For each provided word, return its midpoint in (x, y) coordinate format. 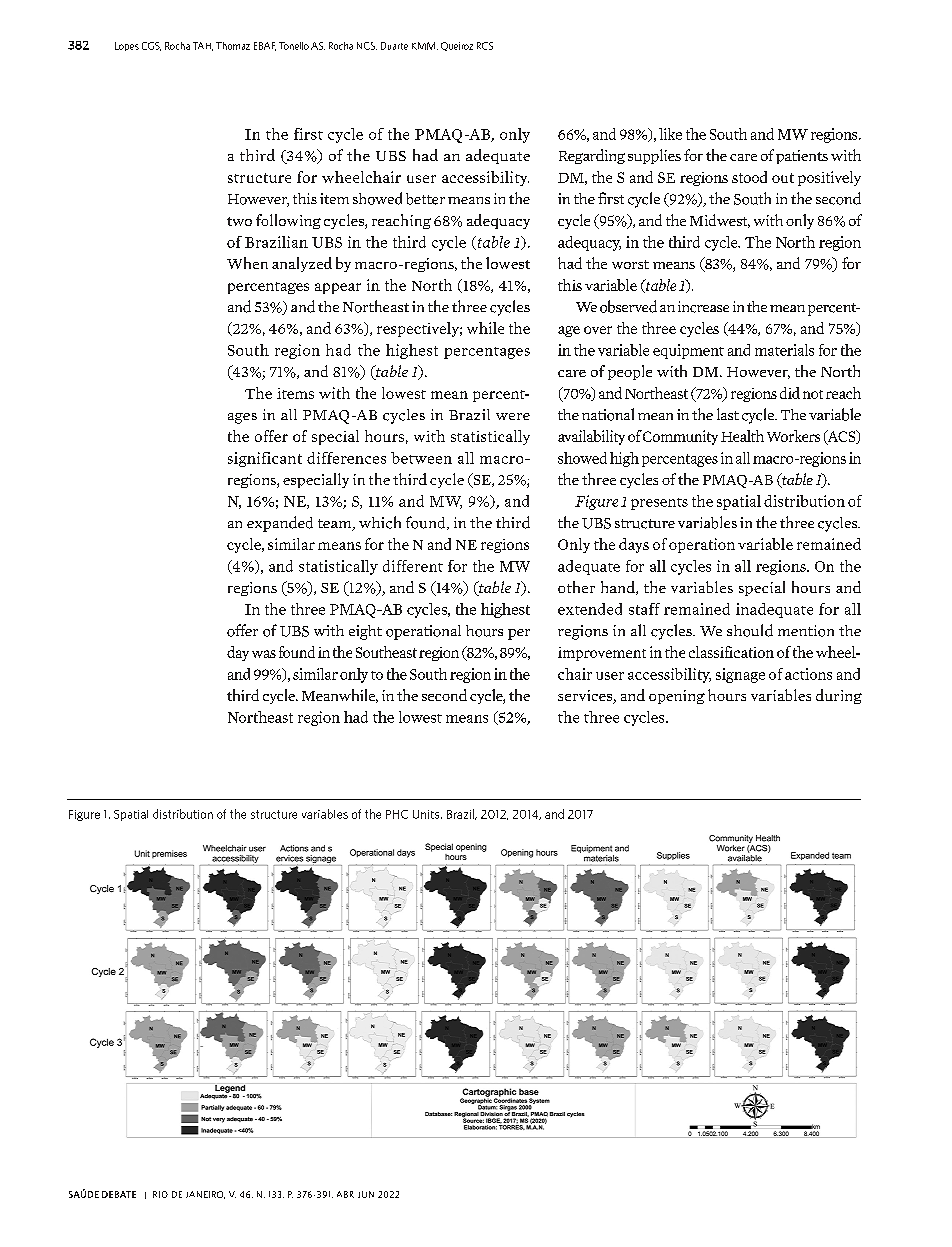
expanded (280, 524)
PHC (397, 814)
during (839, 696)
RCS (485, 46)
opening (677, 697)
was (264, 654)
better (425, 199)
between (421, 458)
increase (703, 307)
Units (427, 814)
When (247, 263)
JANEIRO (205, 1195)
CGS (151, 46)
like (670, 134)
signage (740, 675)
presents (659, 504)
